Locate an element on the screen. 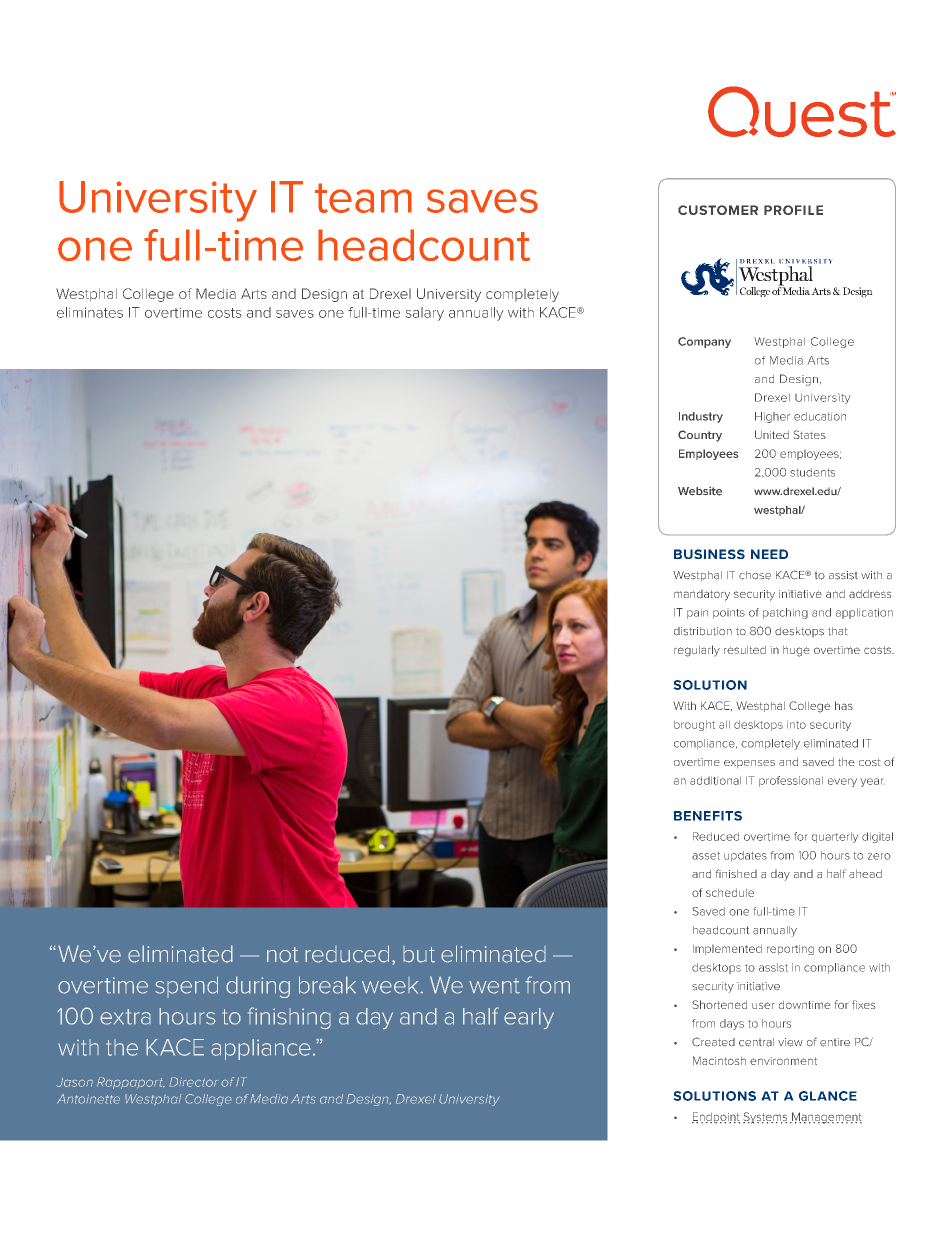 This screenshot has width=952, height=1233. Director is located at coordinates (193, 1082).
